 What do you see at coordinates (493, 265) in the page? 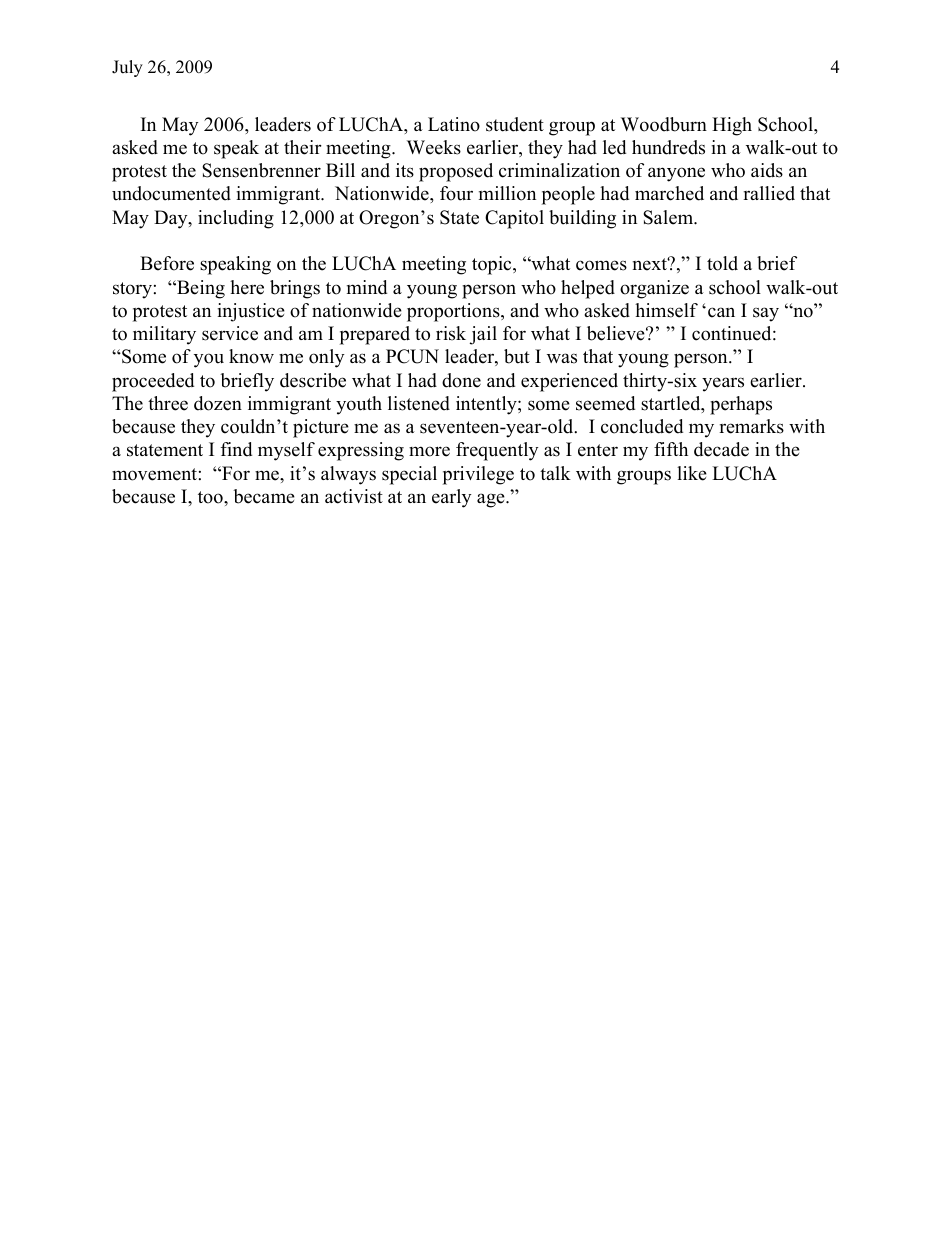
I see `topic` at bounding box center [493, 265].
